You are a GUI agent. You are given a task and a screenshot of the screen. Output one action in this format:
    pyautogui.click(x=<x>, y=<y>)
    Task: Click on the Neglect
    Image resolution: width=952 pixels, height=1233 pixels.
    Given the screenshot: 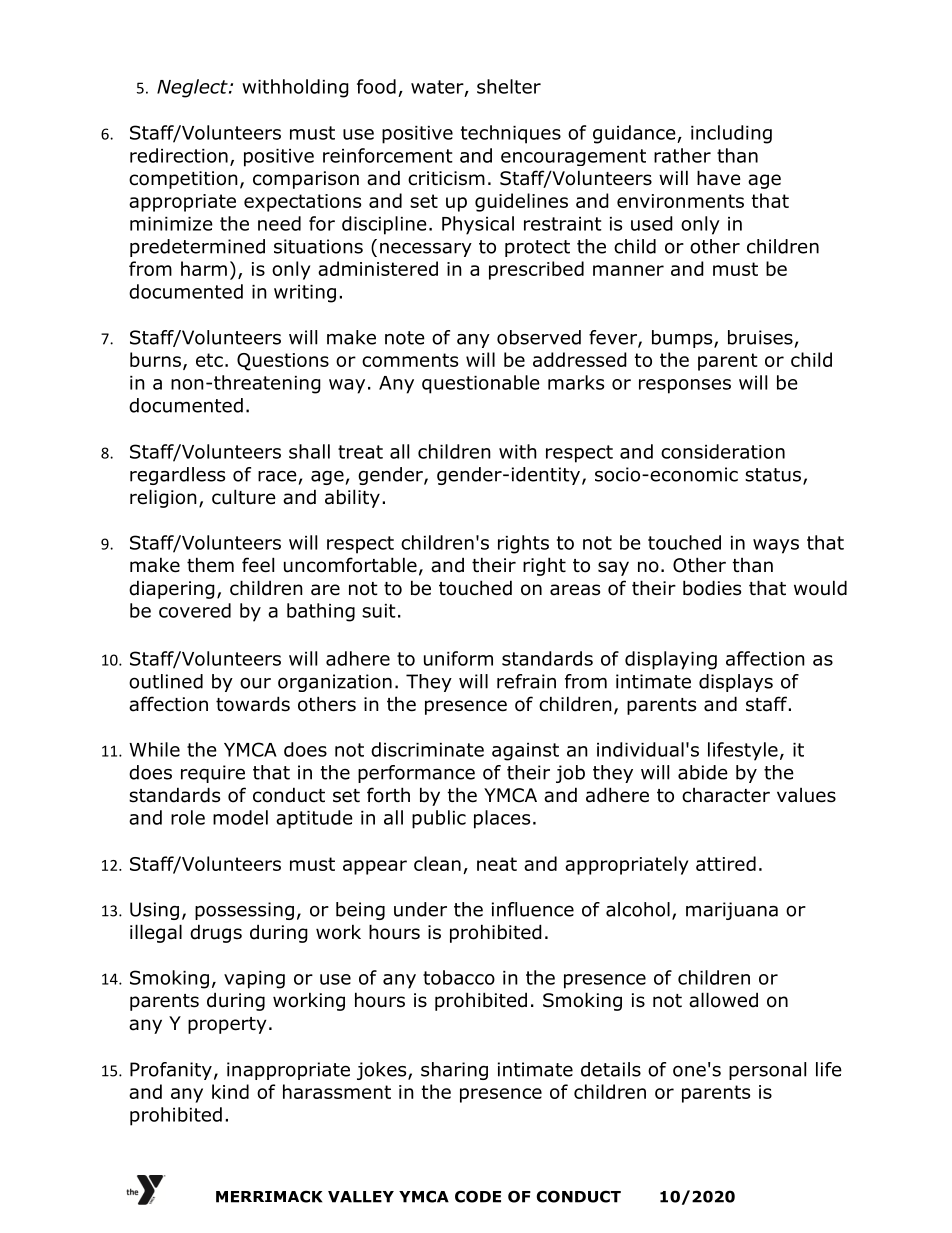 What is the action you would take?
    pyautogui.click(x=193, y=88)
